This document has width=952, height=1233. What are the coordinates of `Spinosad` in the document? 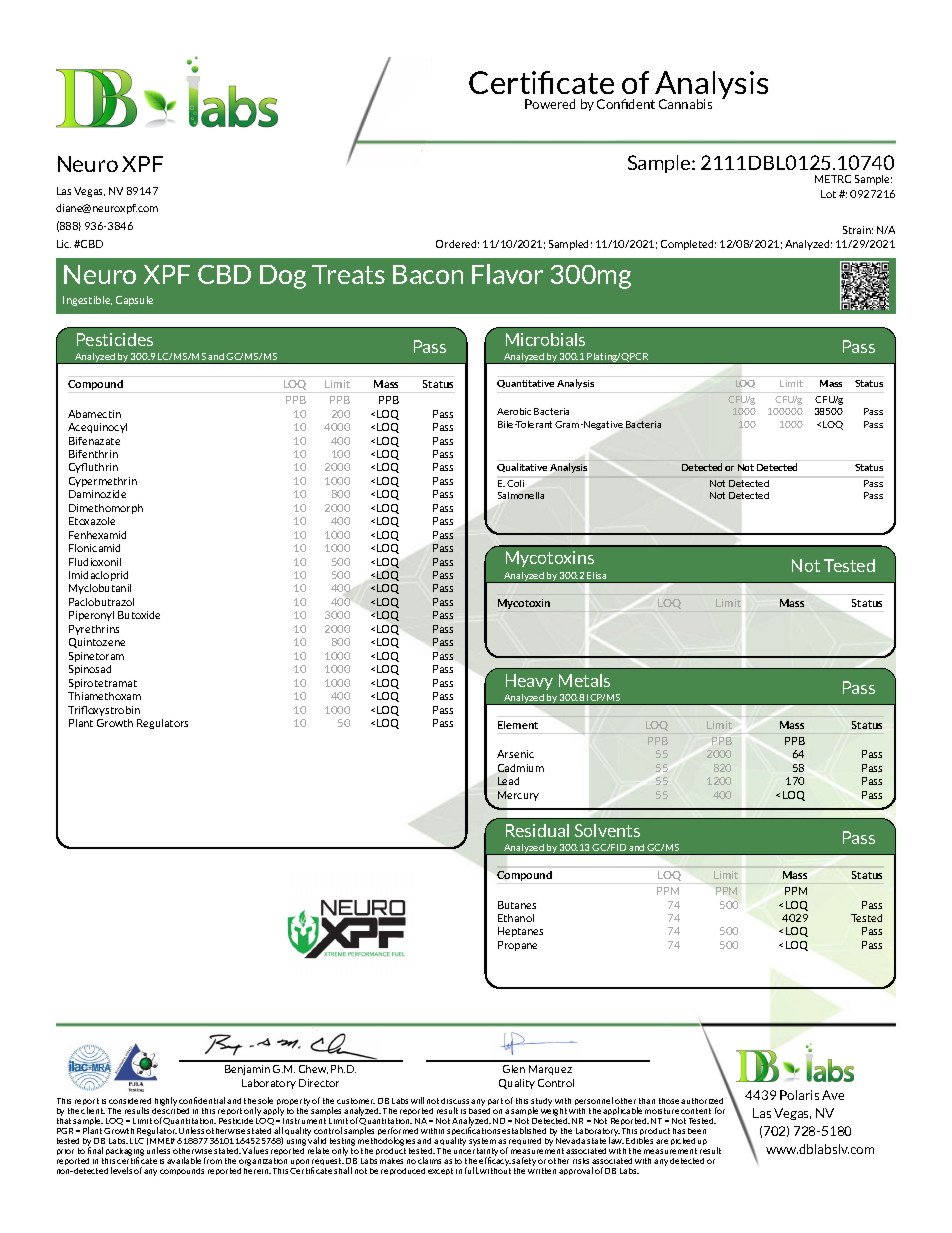 It's located at (90, 670).
